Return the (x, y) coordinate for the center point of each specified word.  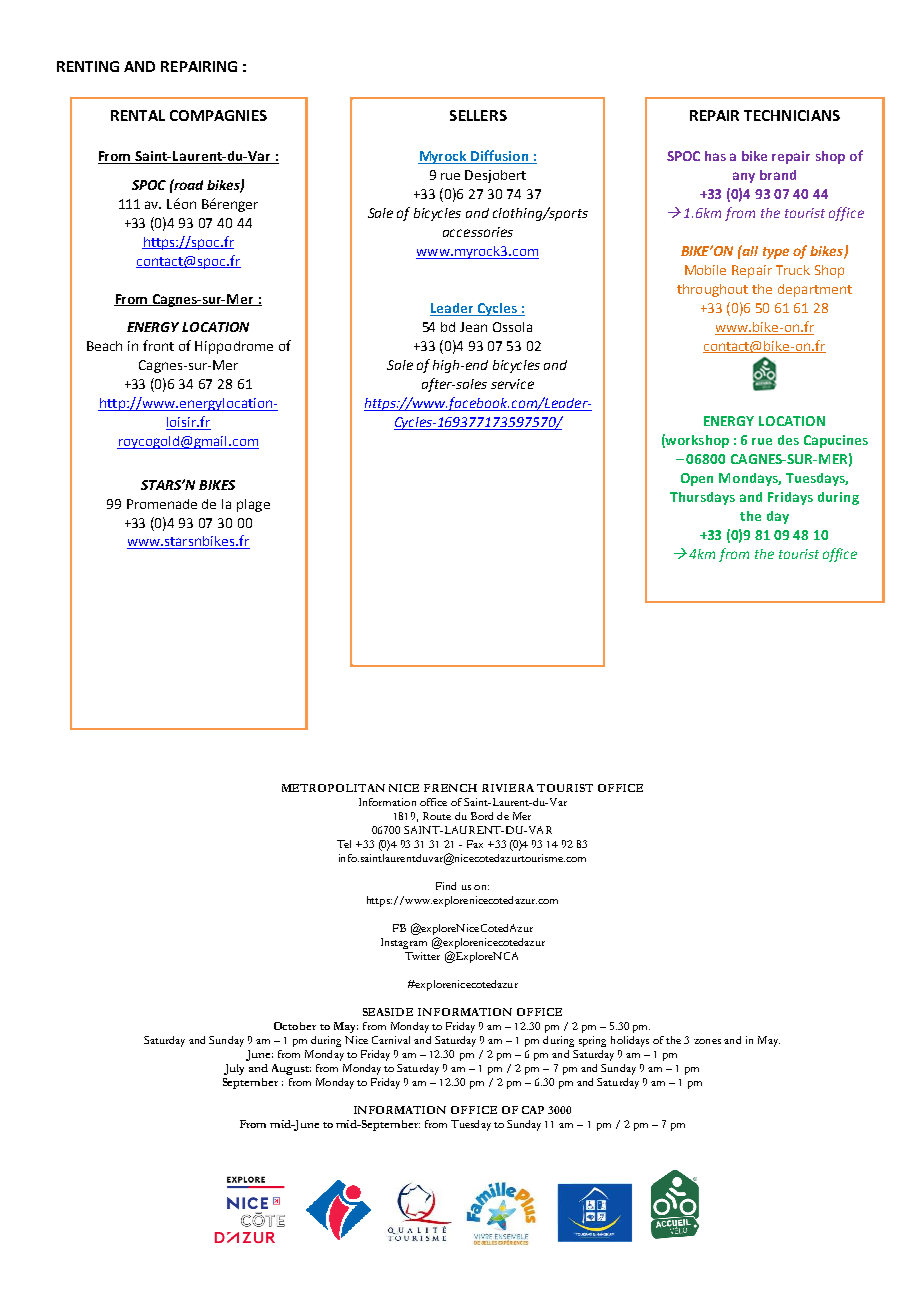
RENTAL (138, 115)
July (234, 1069)
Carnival (391, 1040)
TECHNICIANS (792, 115)
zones (707, 1041)
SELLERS (478, 115)
